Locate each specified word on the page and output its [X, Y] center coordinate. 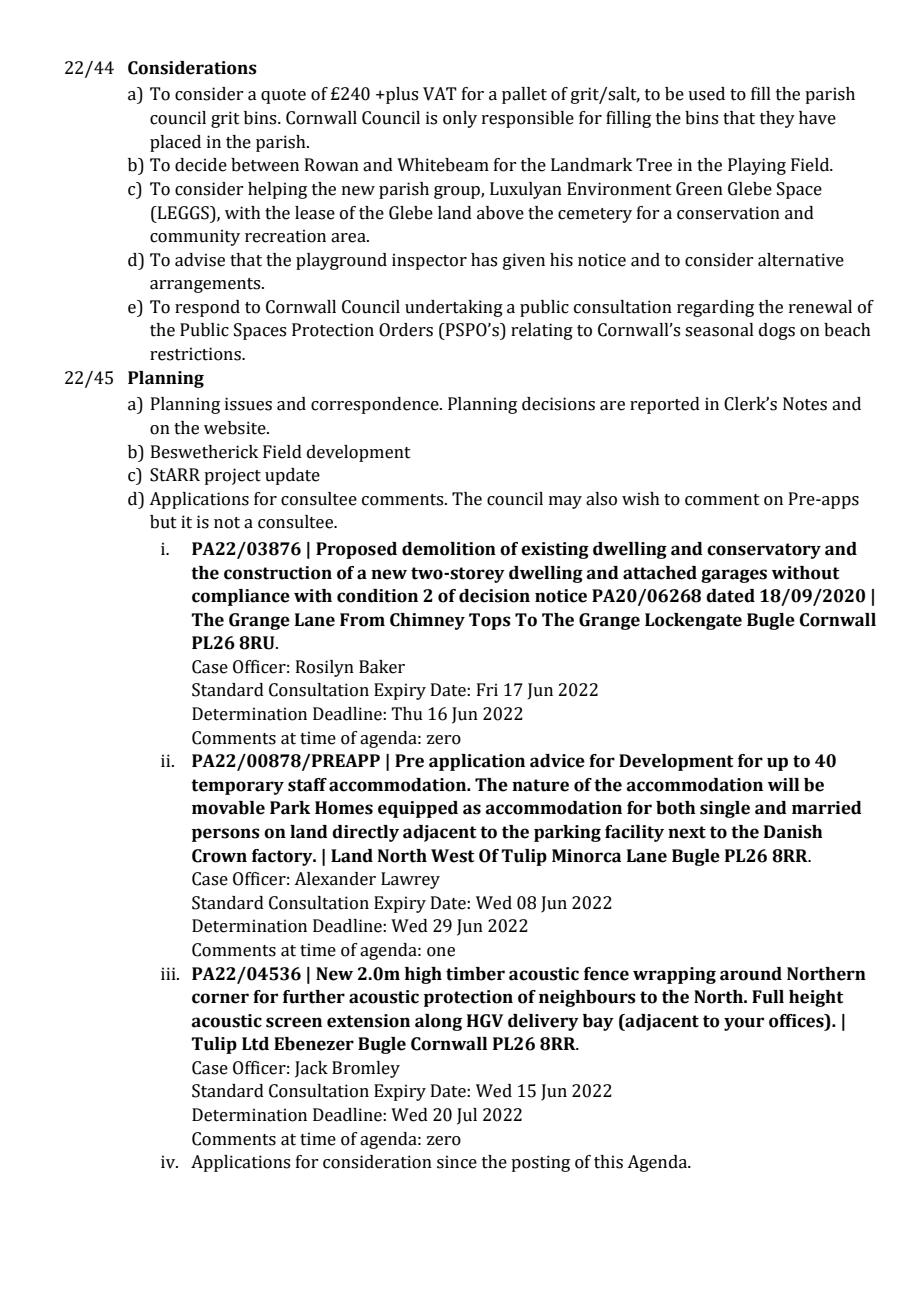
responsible [528, 119]
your [744, 1024]
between [265, 165]
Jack [311, 1069]
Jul [467, 1116]
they [777, 119]
